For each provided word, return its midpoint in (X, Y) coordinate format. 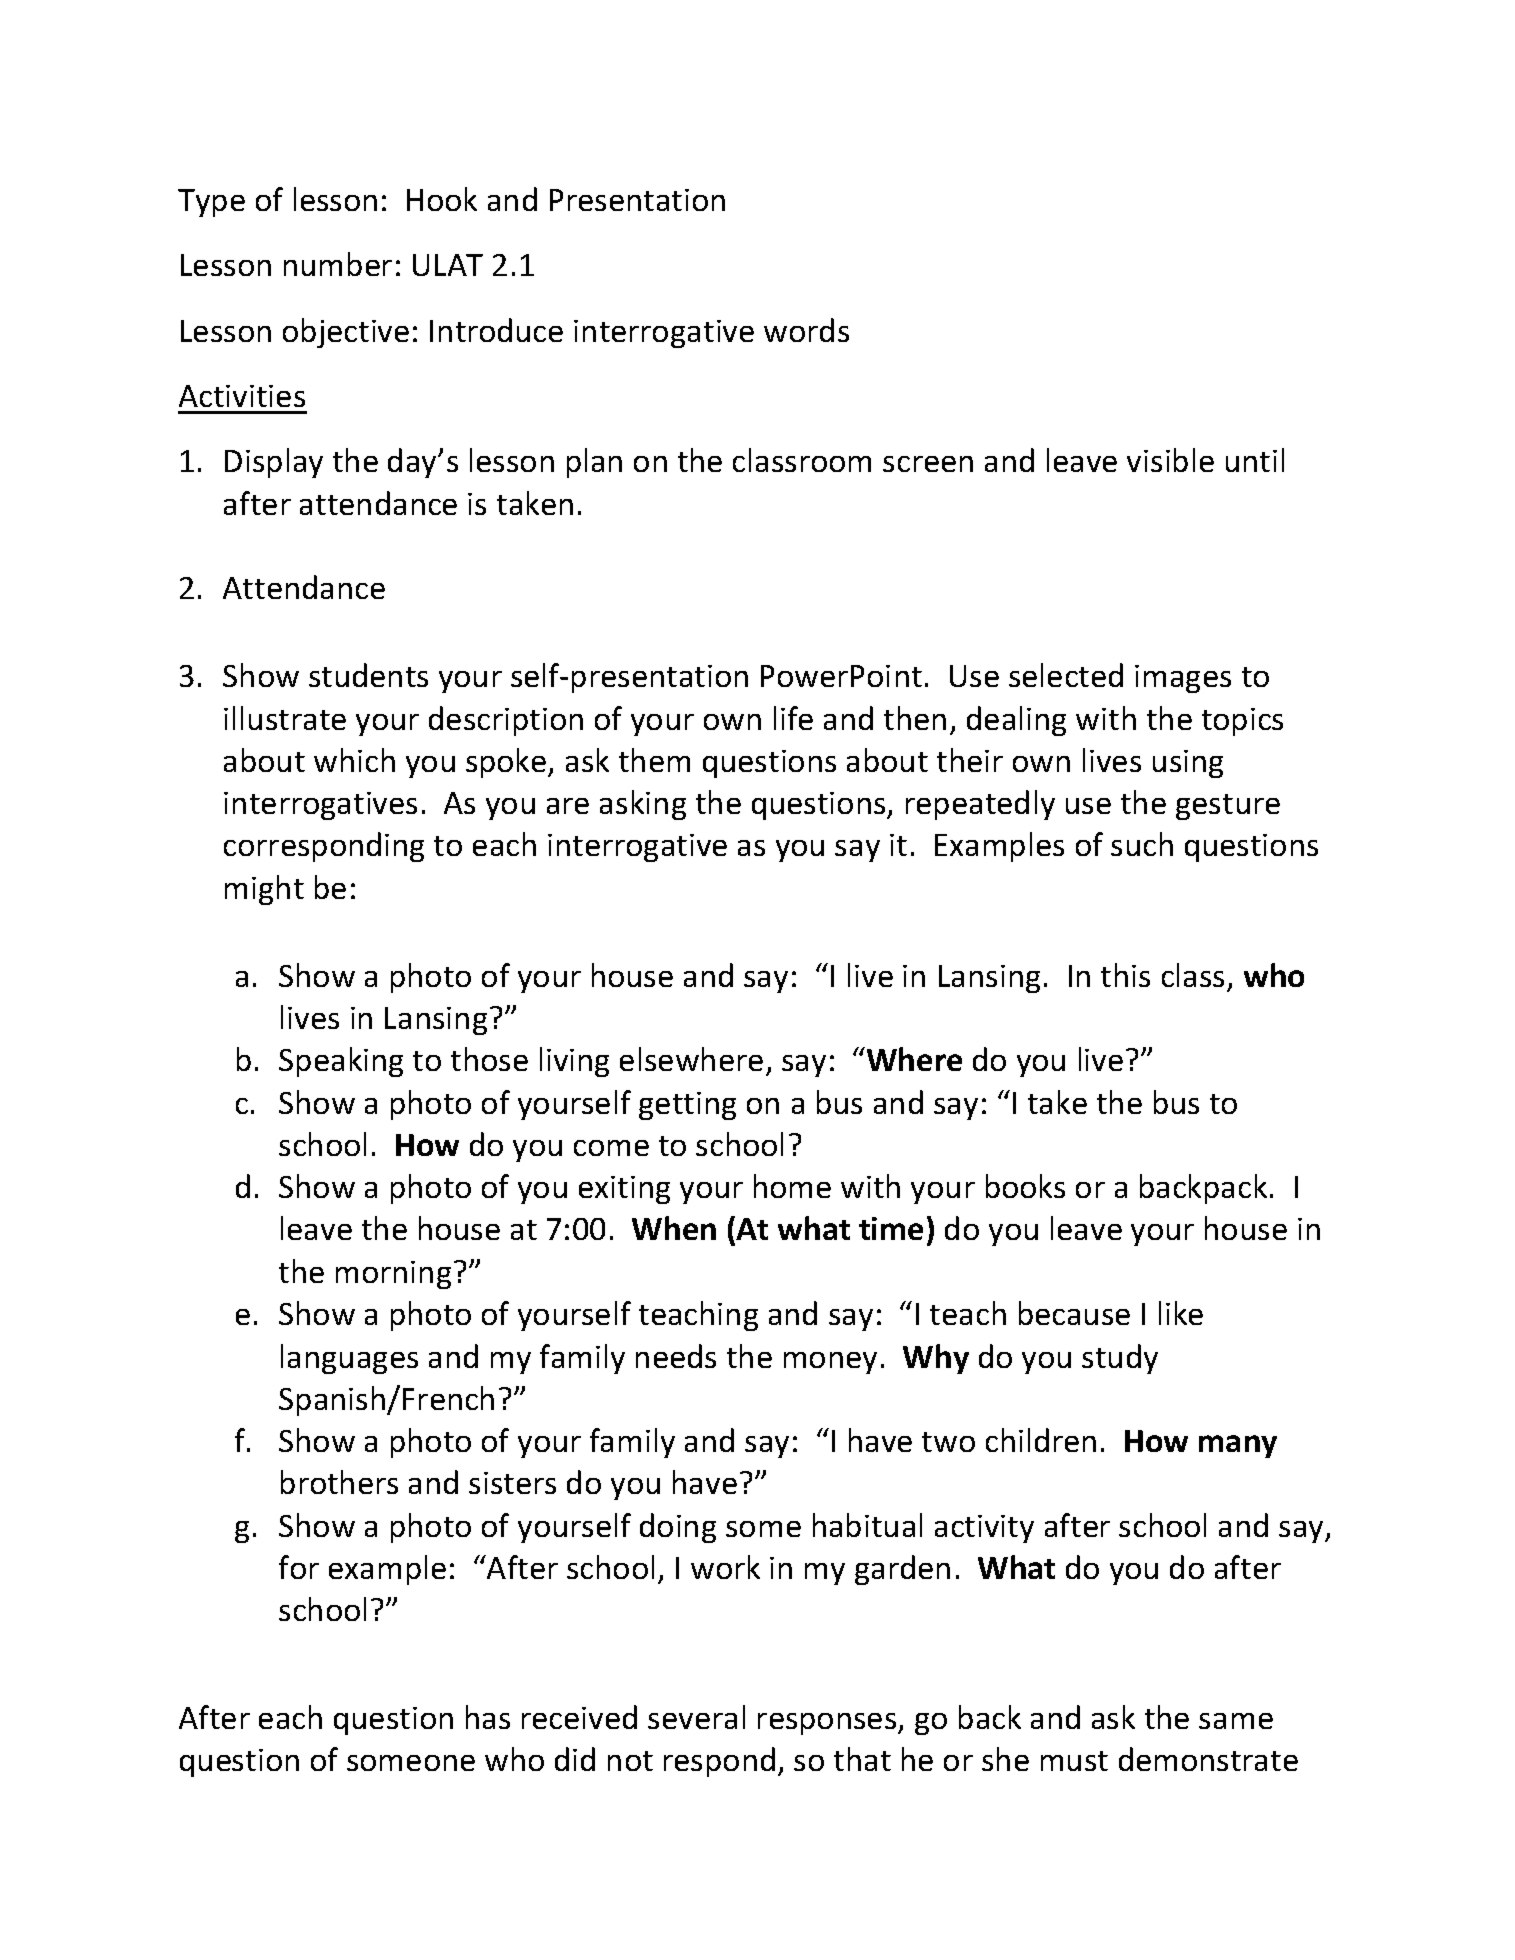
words (806, 330)
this (1125, 975)
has (488, 1717)
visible (1170, 460)
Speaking (341, 1062)
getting (687, 1106)
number (338, 264)
